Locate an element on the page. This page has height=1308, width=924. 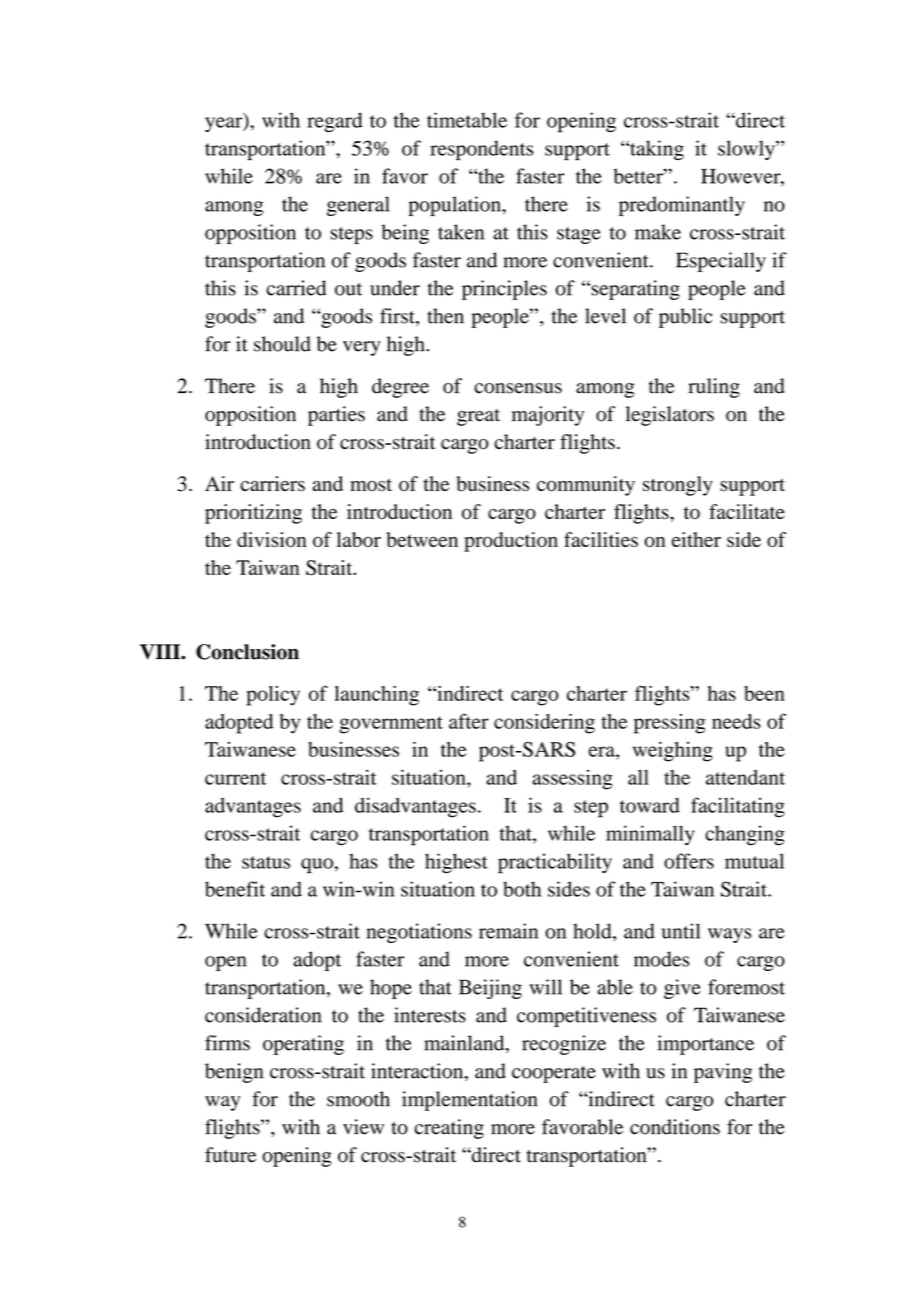
conditions is located at coordinates (675, 1127).
